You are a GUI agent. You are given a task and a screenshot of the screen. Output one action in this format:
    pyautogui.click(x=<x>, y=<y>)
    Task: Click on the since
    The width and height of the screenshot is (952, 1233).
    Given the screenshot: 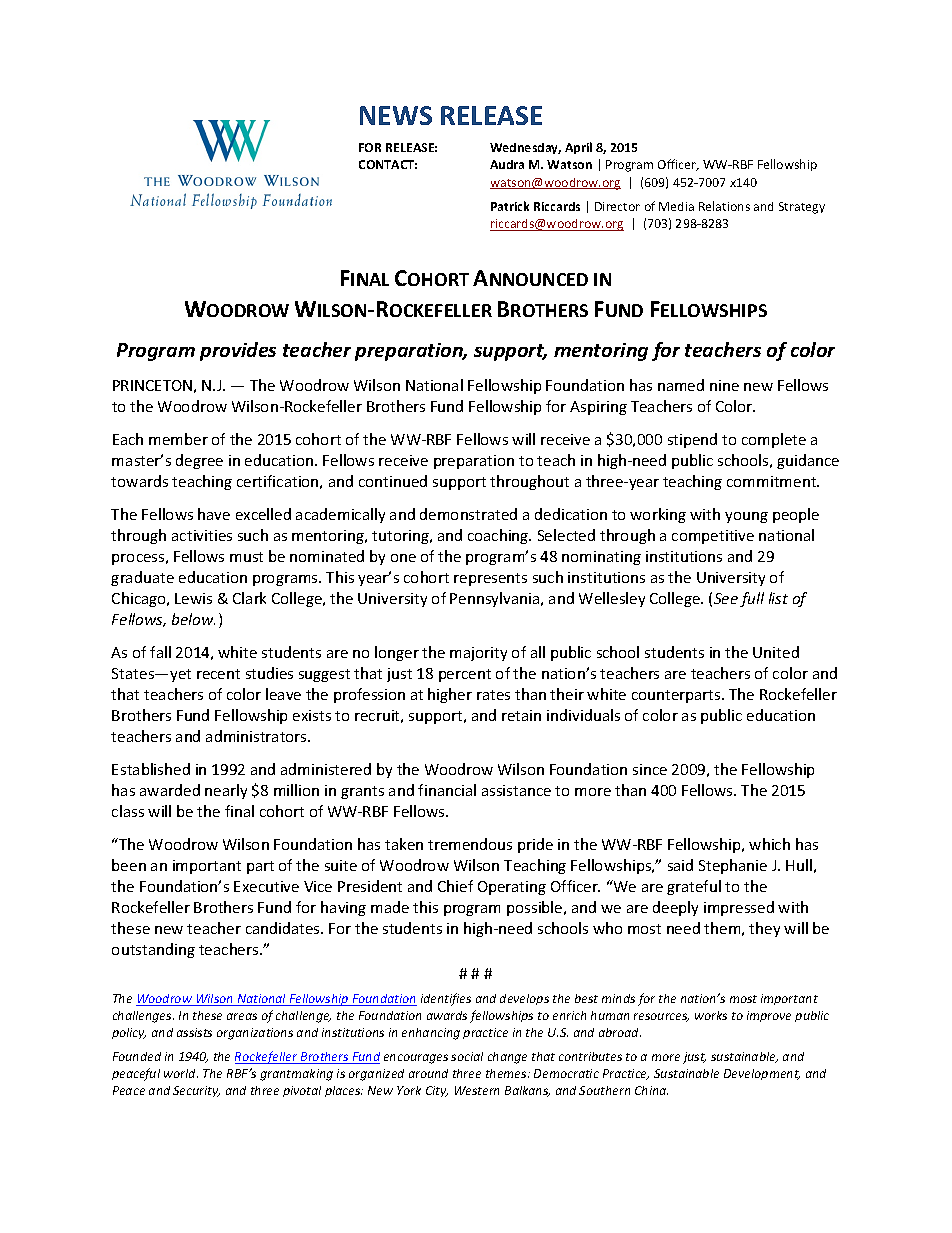 What is the action you would take?
    pyautogui.click(x=650, y=769)
